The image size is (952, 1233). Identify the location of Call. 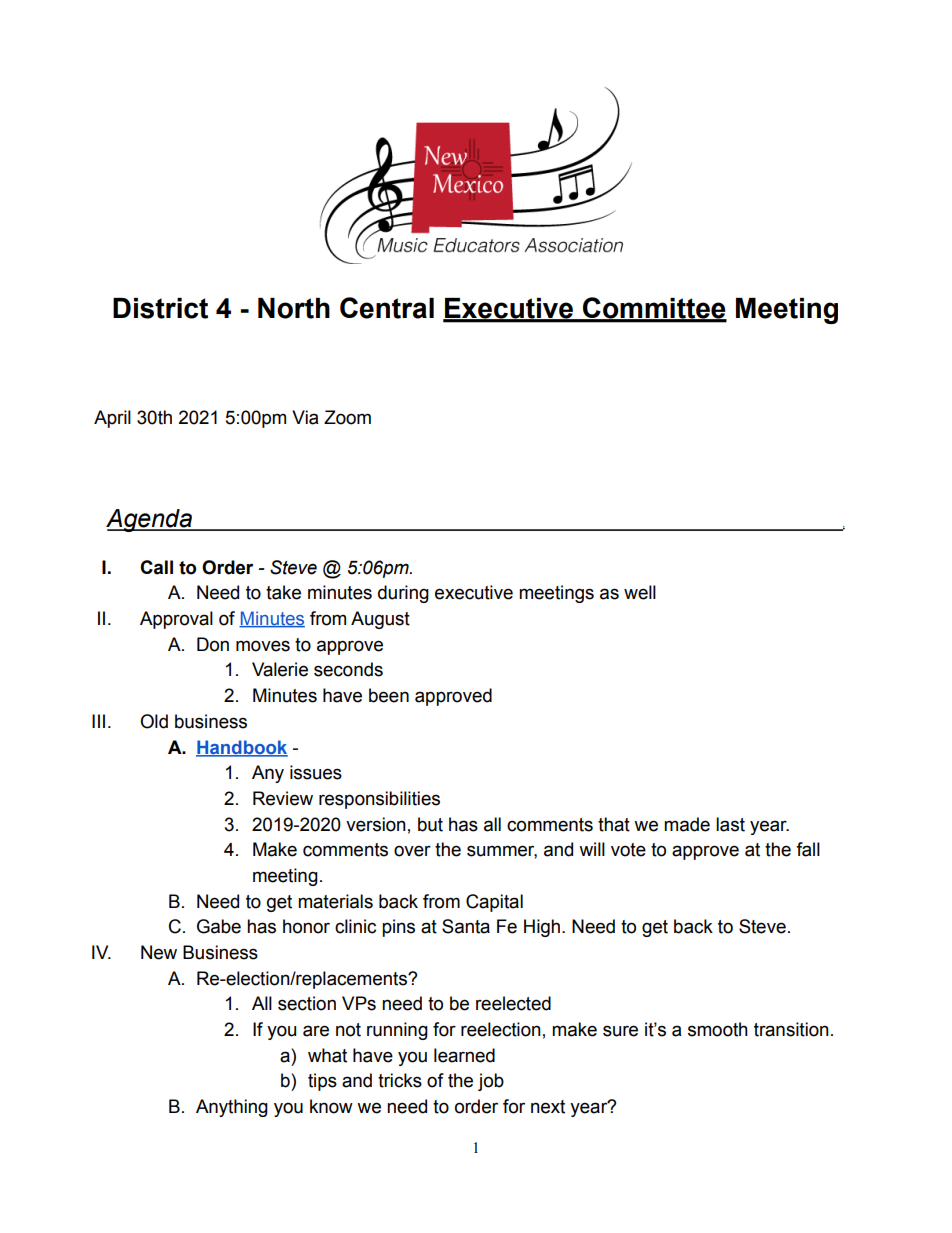
(156, 567).
